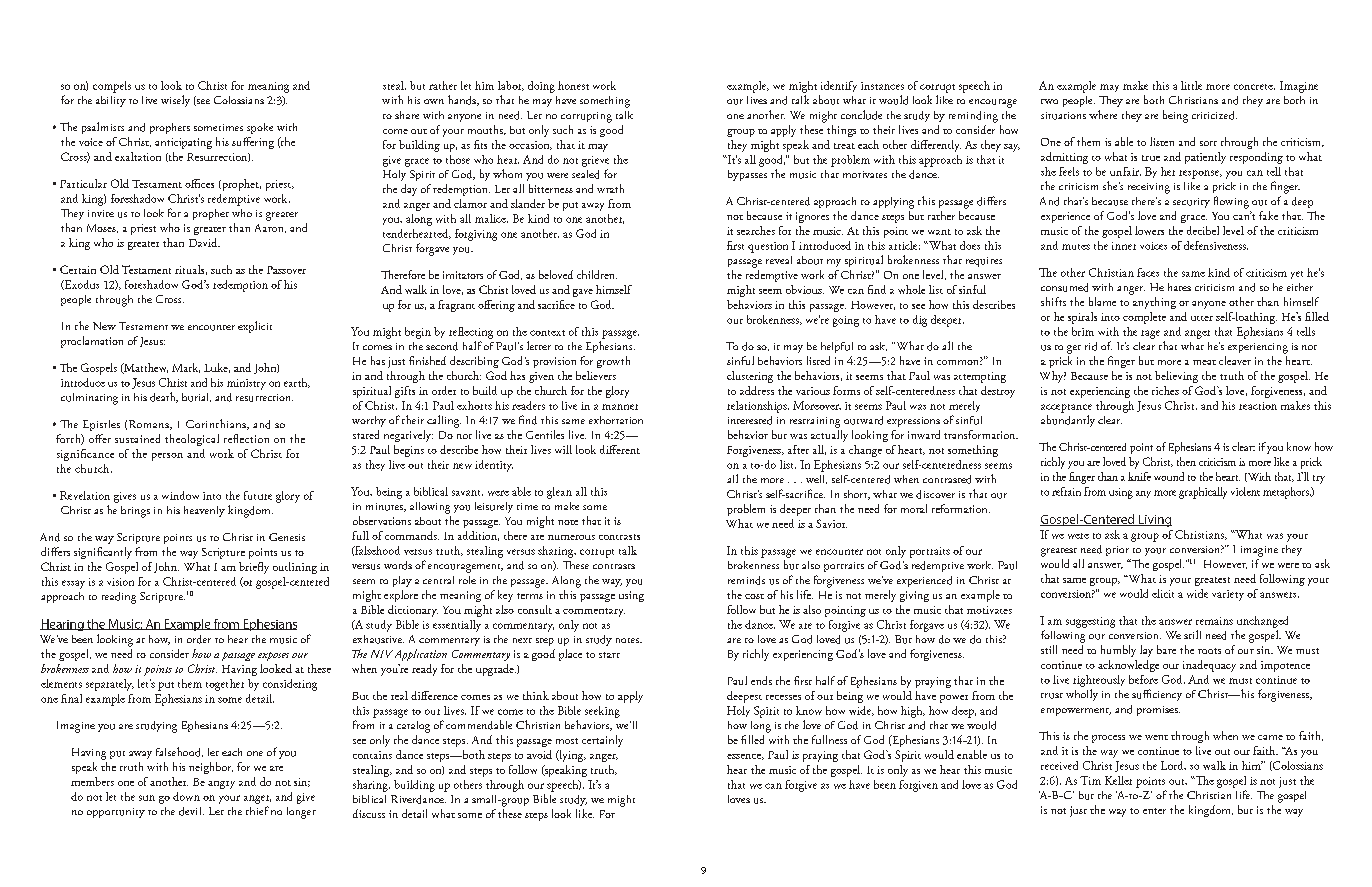 Image resolution: width=1372 pixels, height=887 pixels. Describe the element at coordinates (221, 785) in the document. I see `angry` at that location.
